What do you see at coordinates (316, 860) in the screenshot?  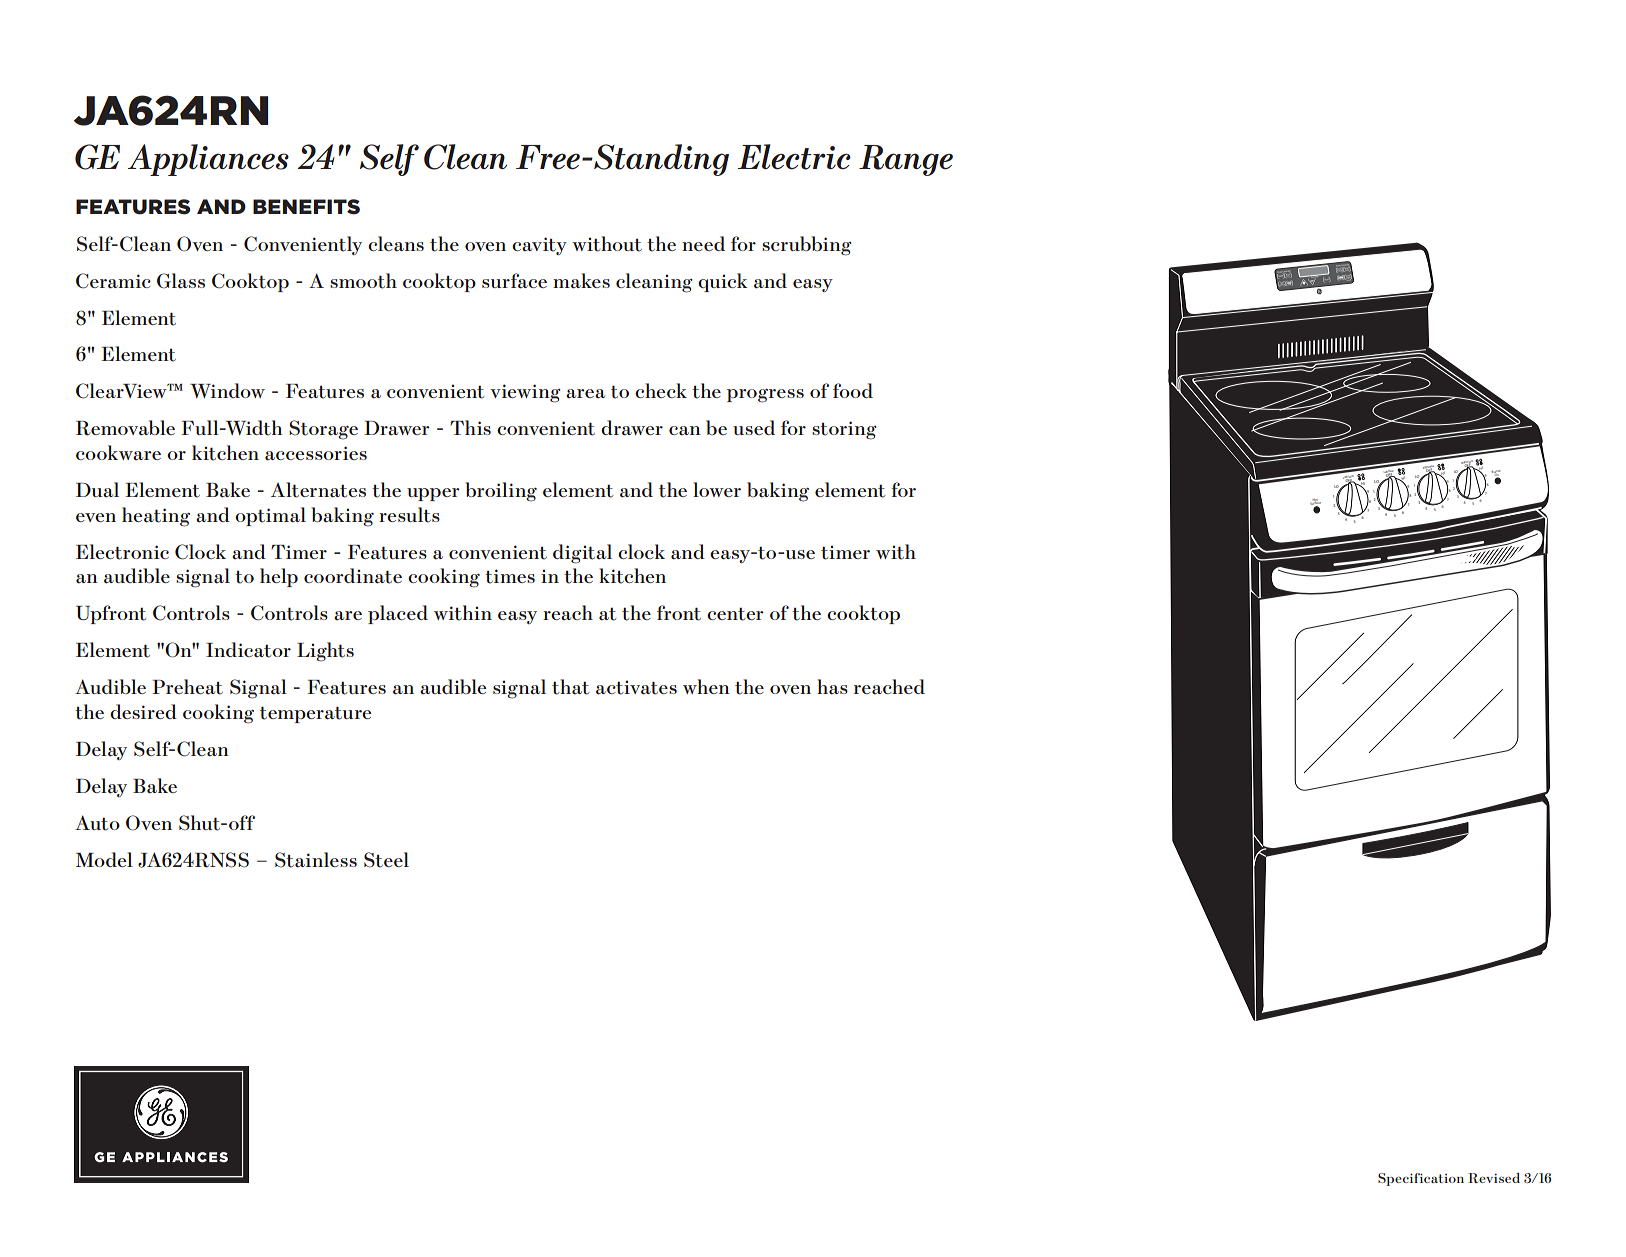 I see `Stainless` at bounding box center [316, 860].
